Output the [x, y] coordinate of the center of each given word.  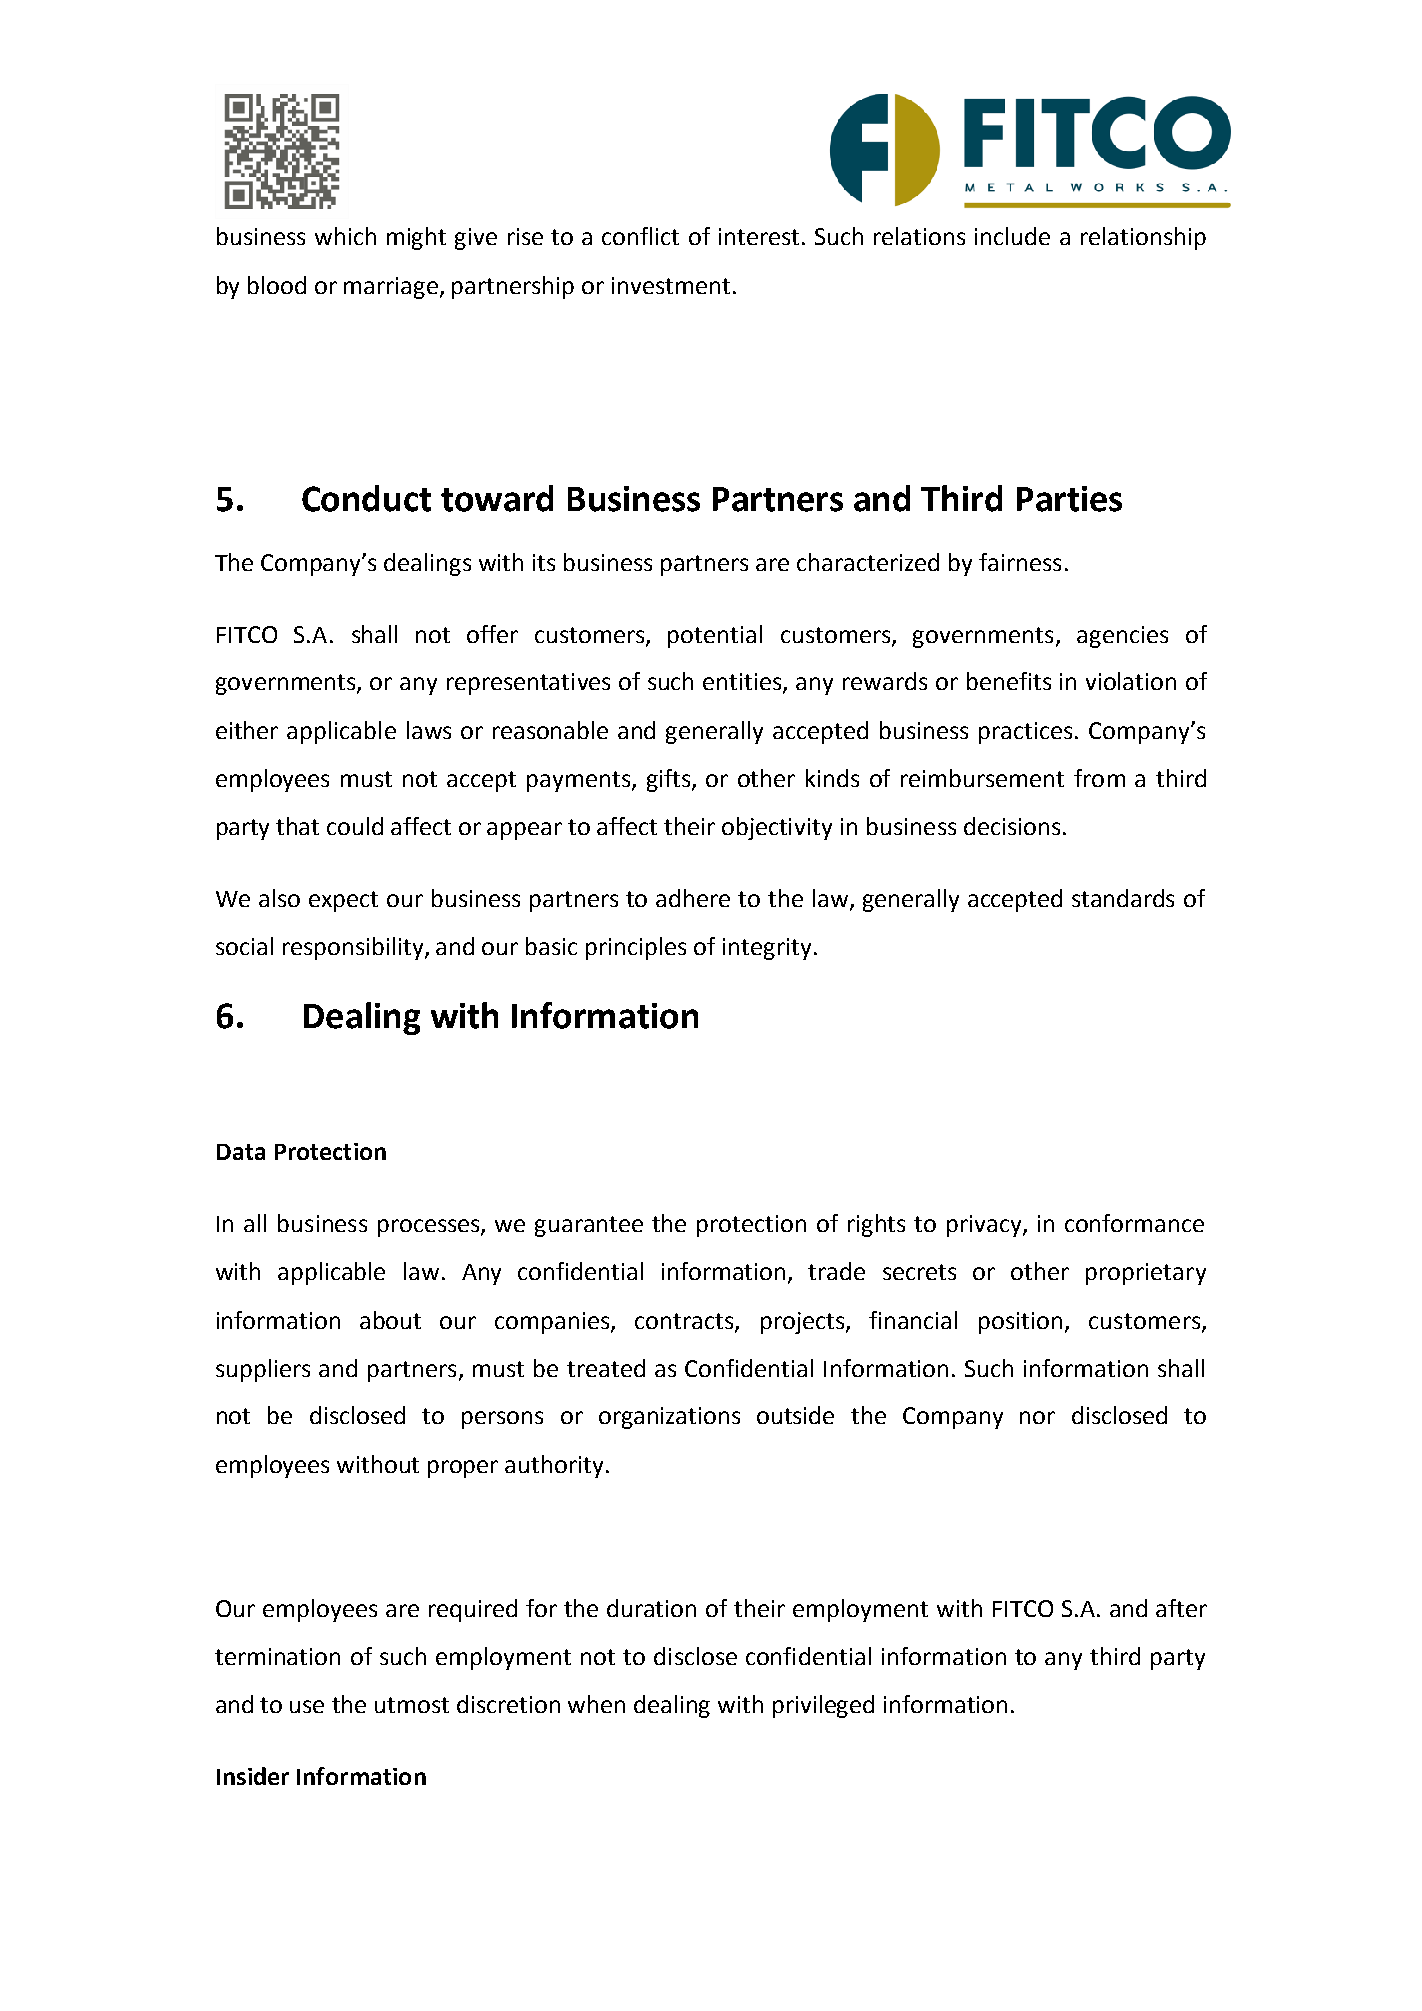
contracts [685, 1322]
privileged [823, 1706]
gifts [670, 780]
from [1099, 778]
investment [671, 285]
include [1012, 236]
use [307, 1706]
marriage [391, 288]
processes [430, 1228]
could [355, 826]
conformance [1134, 1223]
